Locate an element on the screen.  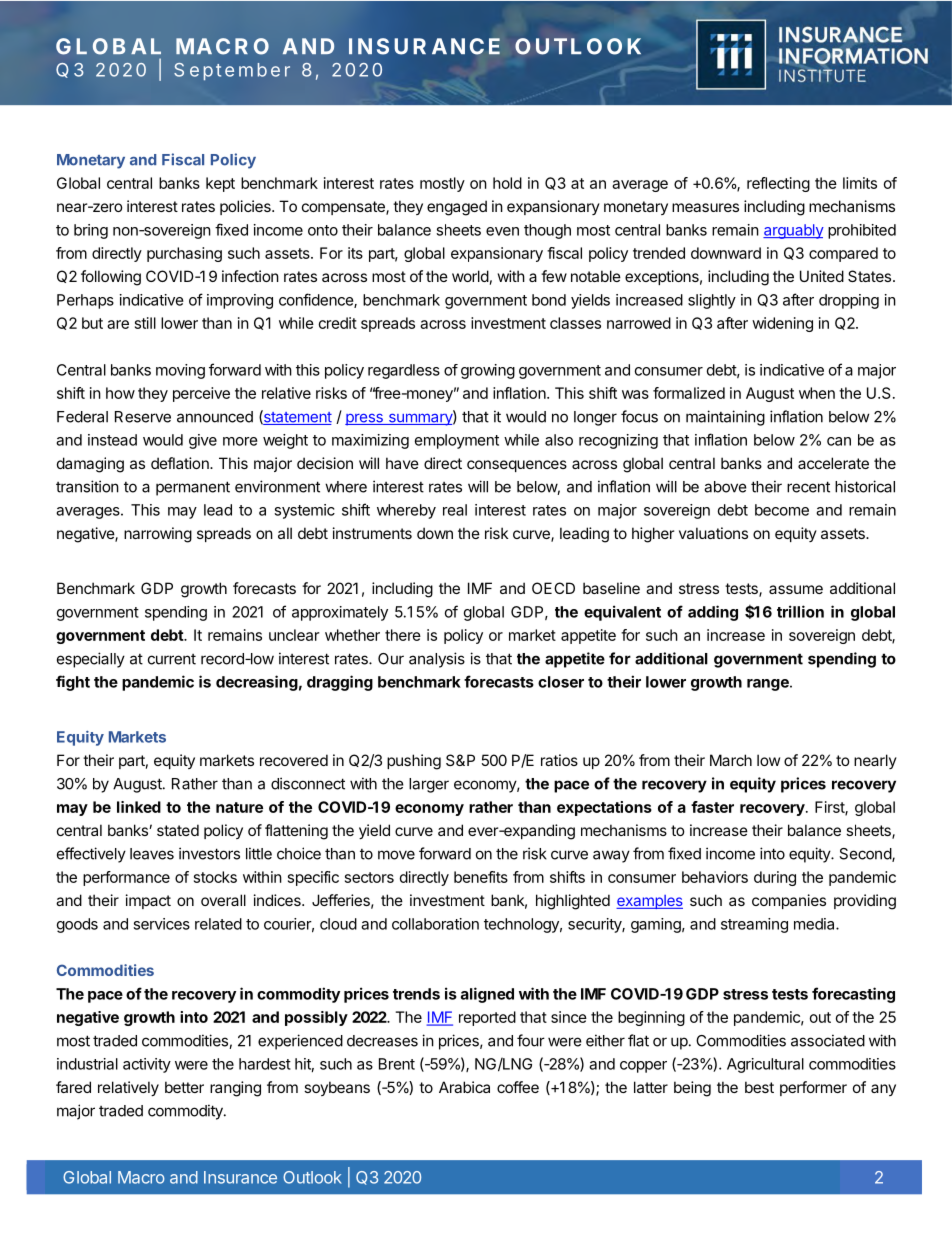
narrowing is located at coordinates (158, 535).
